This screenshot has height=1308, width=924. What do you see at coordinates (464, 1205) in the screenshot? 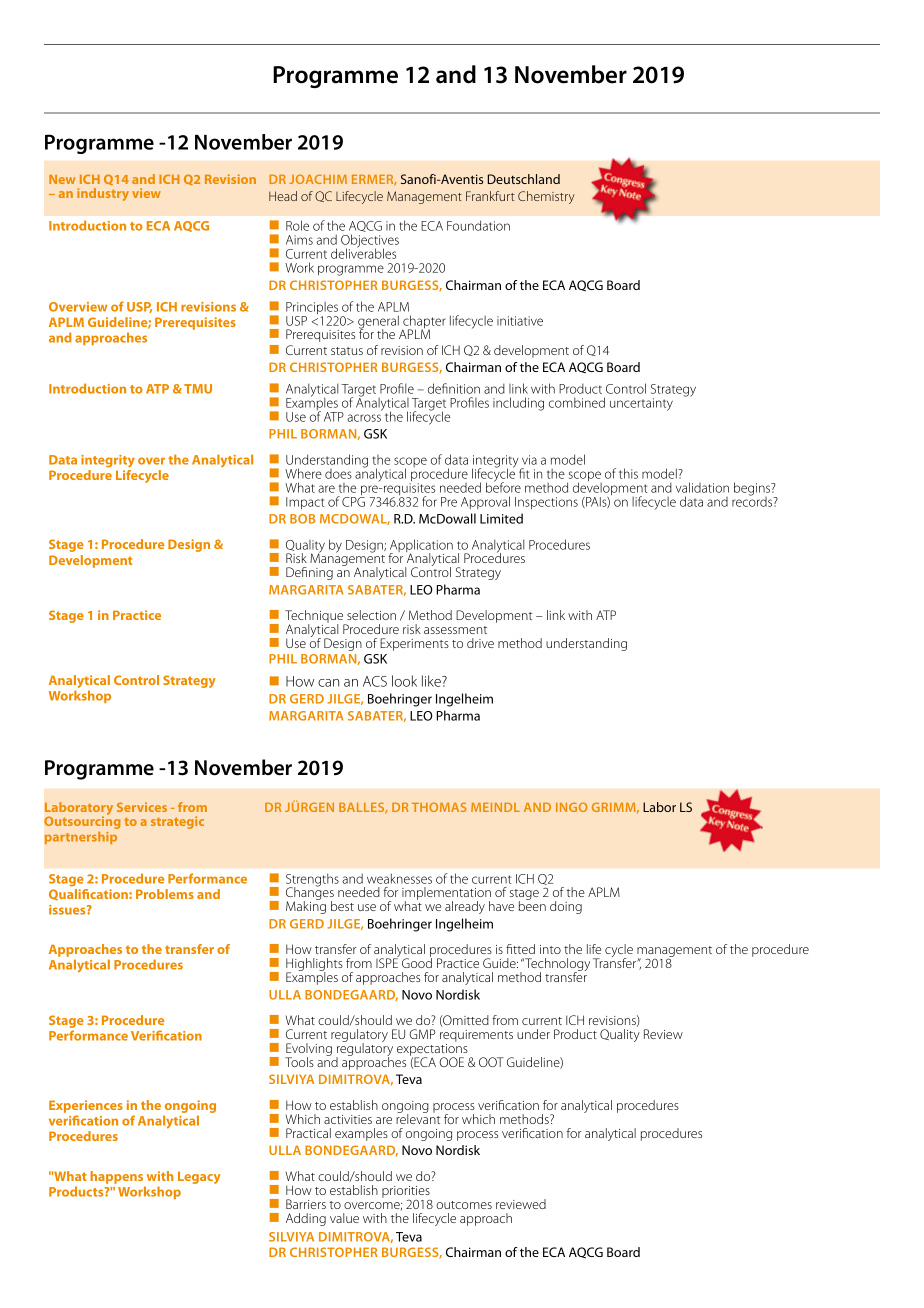
I see `outcomes` at bounding box center [464, 1205].
